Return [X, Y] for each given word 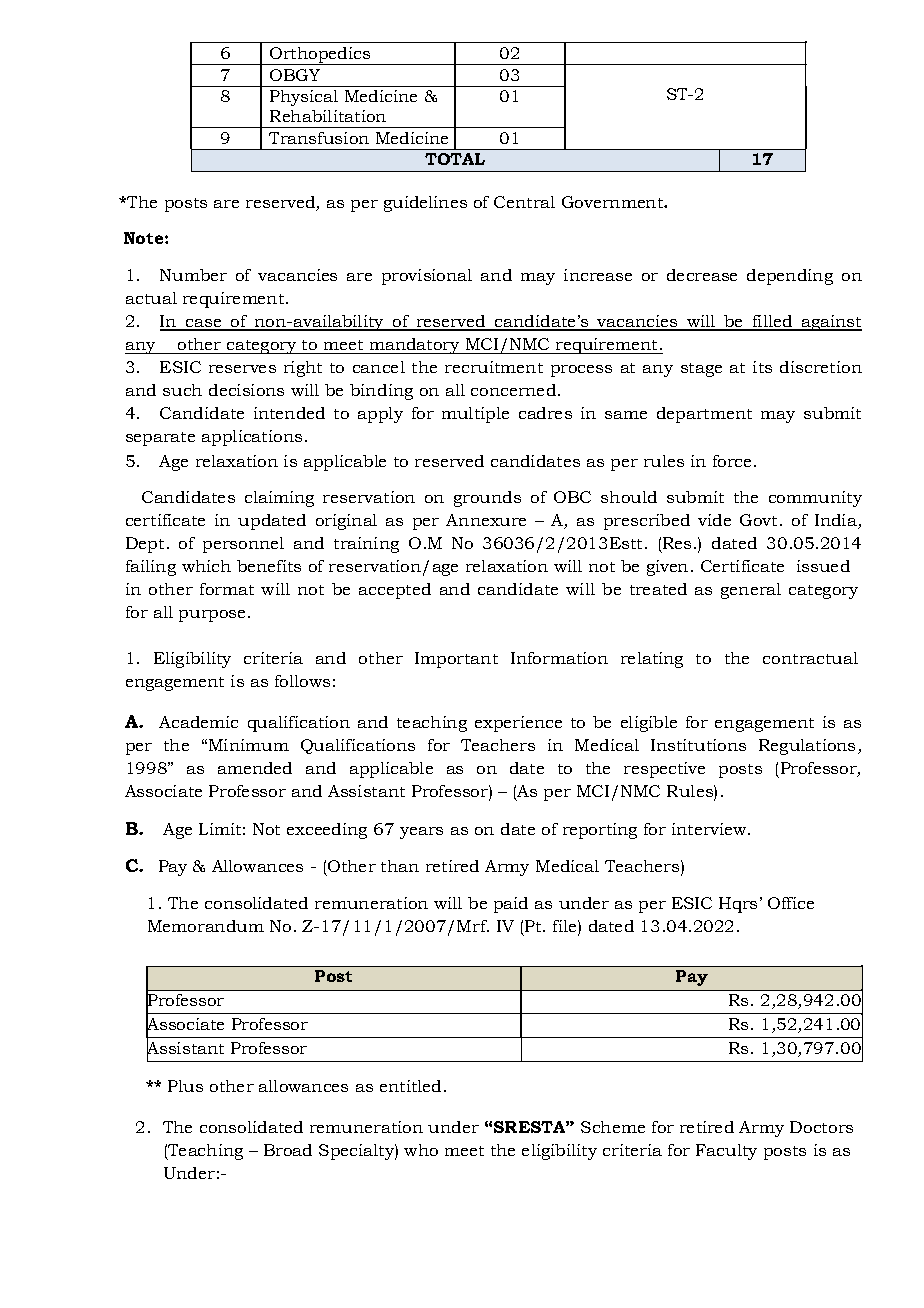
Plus [185, 1086]
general [751, 591]
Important [456, 660]
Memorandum [206, 926]
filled [773, 322]
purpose [212, 616]
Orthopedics [320, 56]
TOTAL [455, 159]
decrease [702, 275]
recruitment [494, 367]
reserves [242, 369]
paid [511, 905]
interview [710, 829]
